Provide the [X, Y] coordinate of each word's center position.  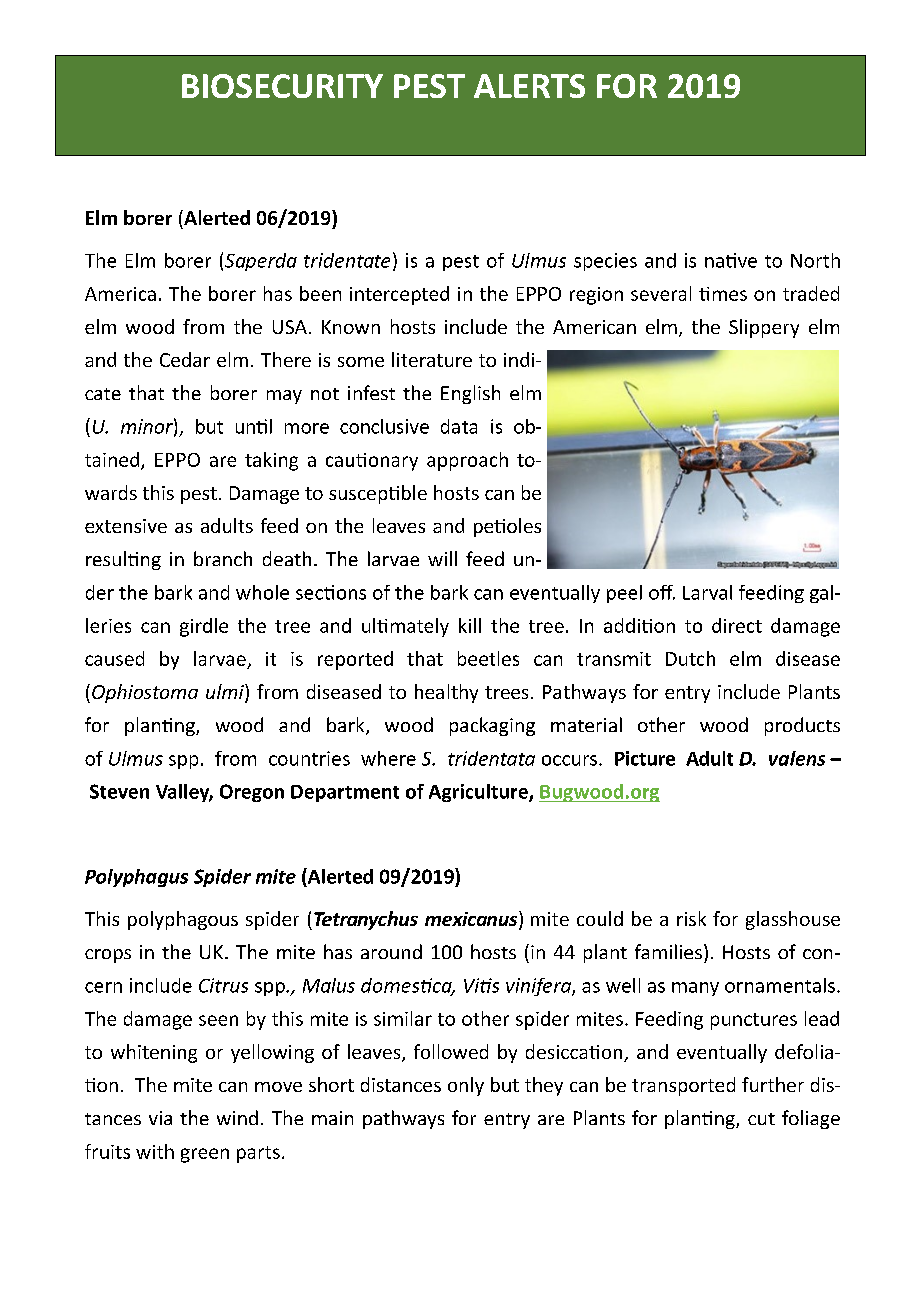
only [466, 1086]
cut [761, 1119]
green [205, 1155]
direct [737, 625]
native [731, 260]
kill [470, 625]
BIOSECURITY [282, 86]
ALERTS [529, 86]
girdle [204, 627]
